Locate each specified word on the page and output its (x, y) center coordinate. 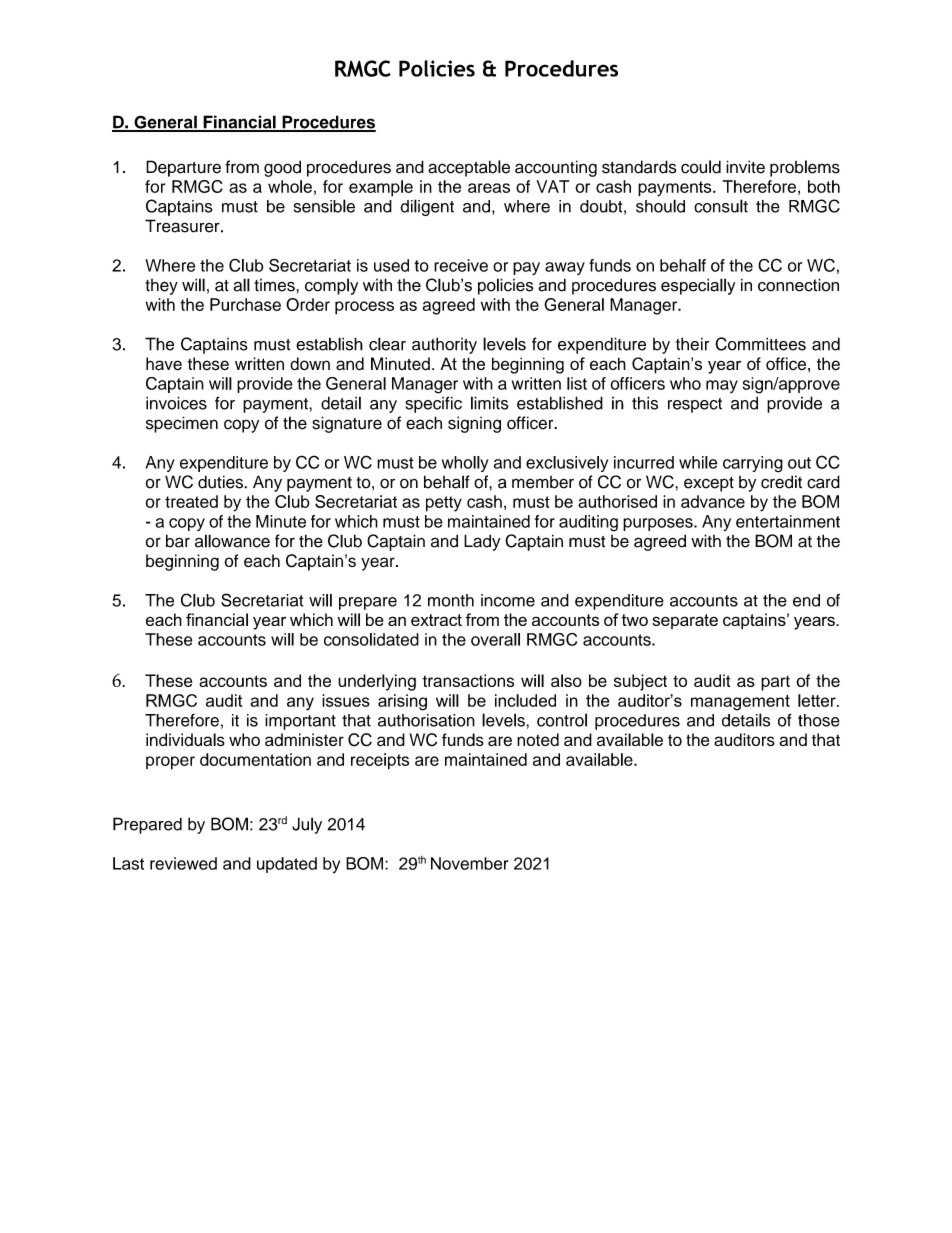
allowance (232, 541)
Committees (760, 344)
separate (685, 621)
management (740, 703)
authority (444, 345)
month (451, 600)
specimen (182, 424)
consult (721, 206)
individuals (185, 740)
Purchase (245, 304)
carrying (753, 464)
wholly (465, 464)
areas (489, 188)
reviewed (183, 863)
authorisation (426, 720)
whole (290, 186)
